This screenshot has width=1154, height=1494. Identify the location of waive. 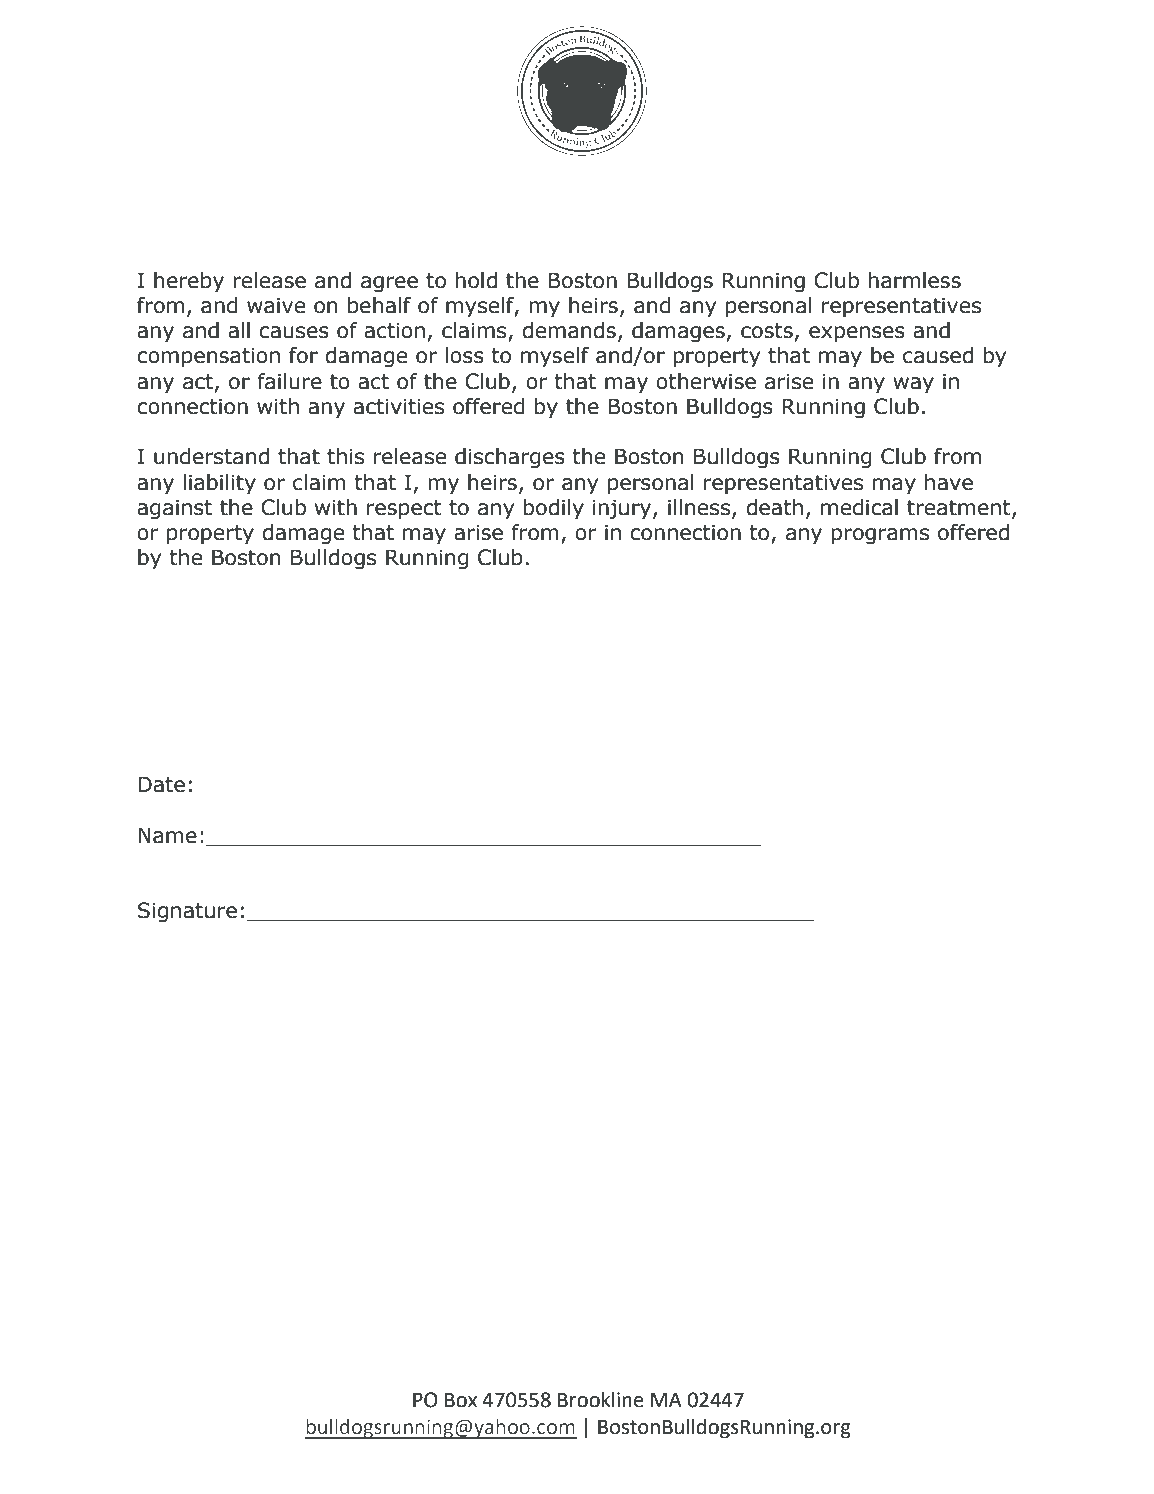
(276, 305).
